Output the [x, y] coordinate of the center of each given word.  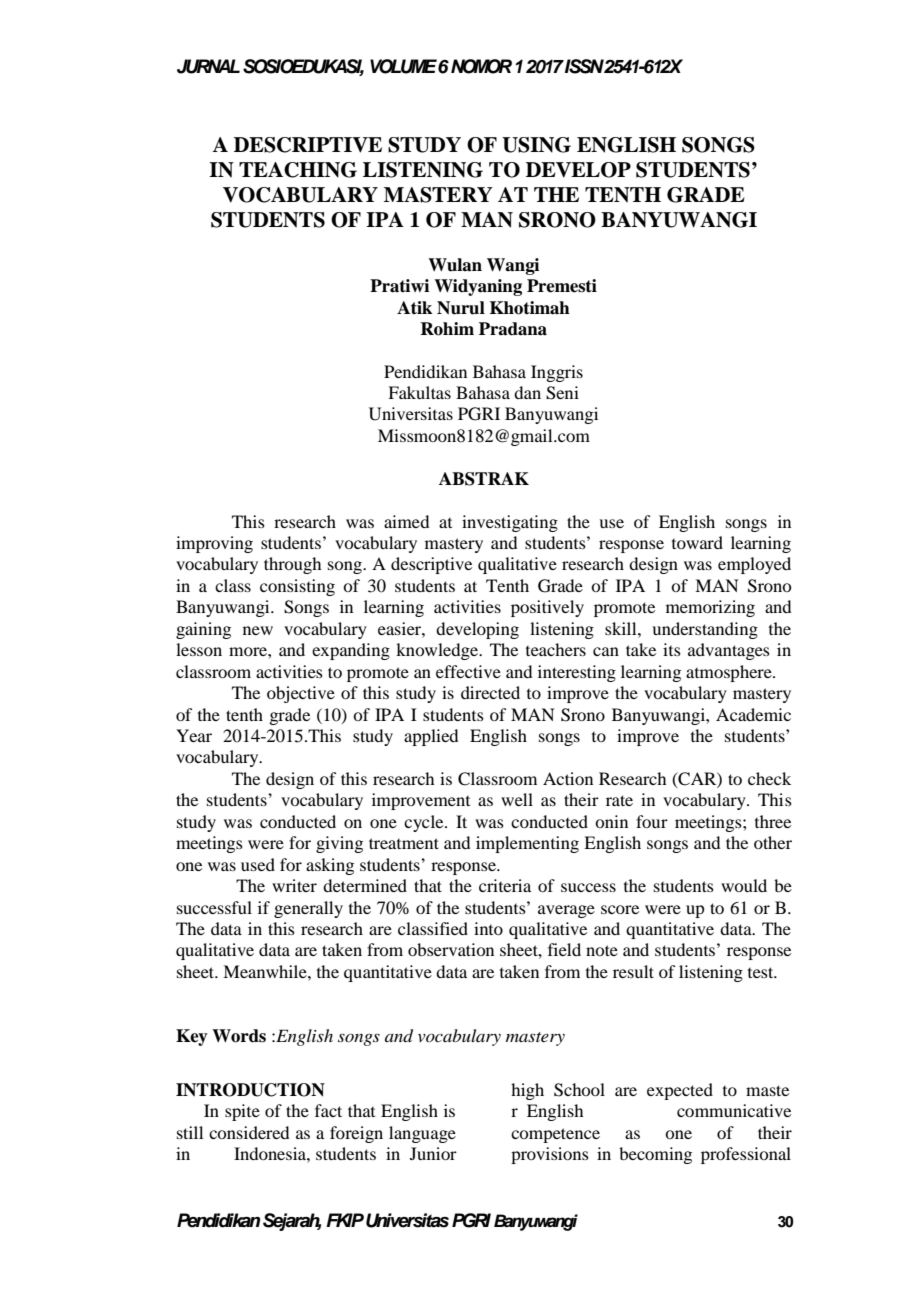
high [527, 1091]
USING [536, 145]
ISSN [585, 66]
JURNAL [208, 66]
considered [249, 1132]
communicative [734, 1110]
